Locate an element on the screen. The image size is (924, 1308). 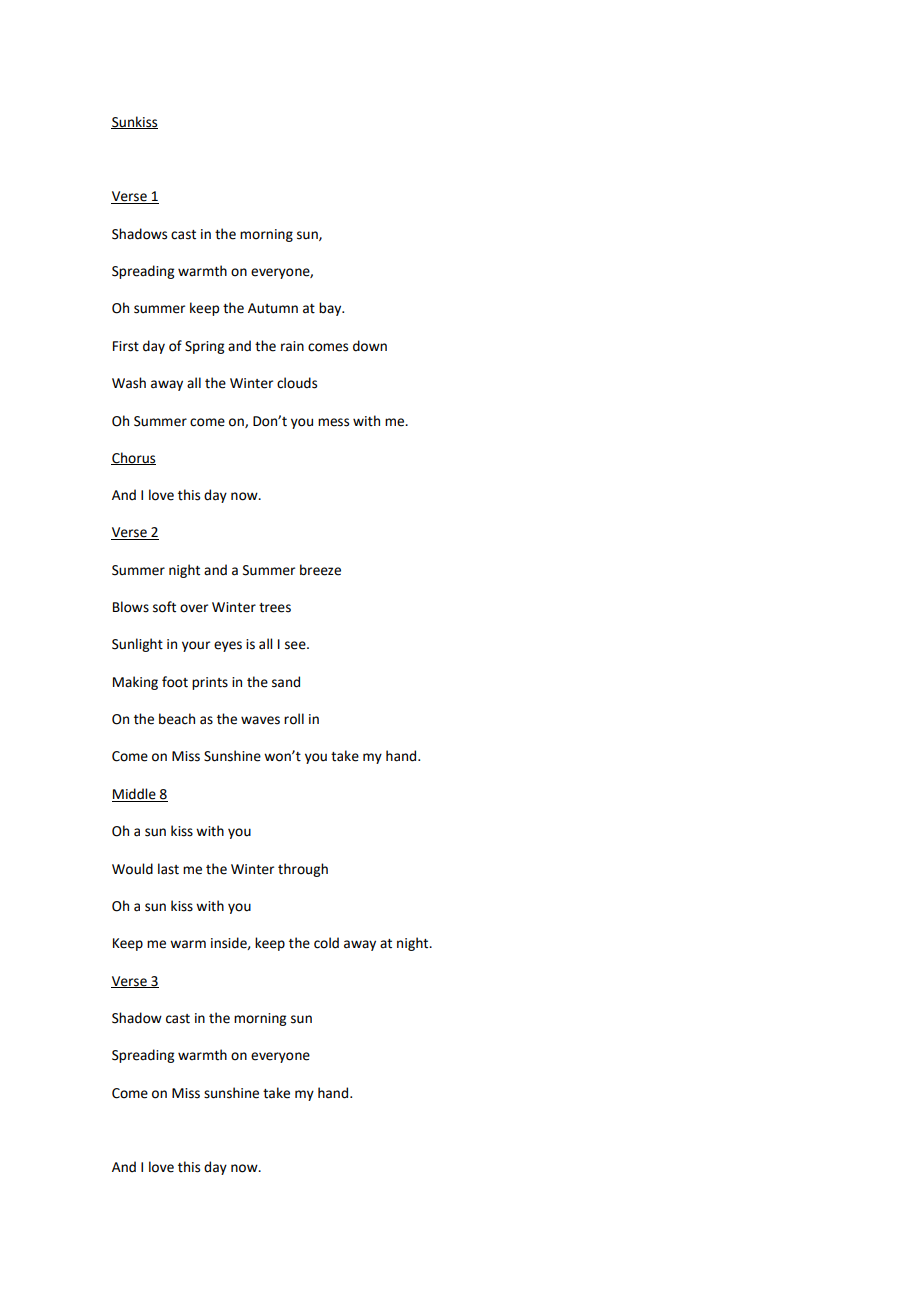
eyes is located at coordinates (228, 646).
